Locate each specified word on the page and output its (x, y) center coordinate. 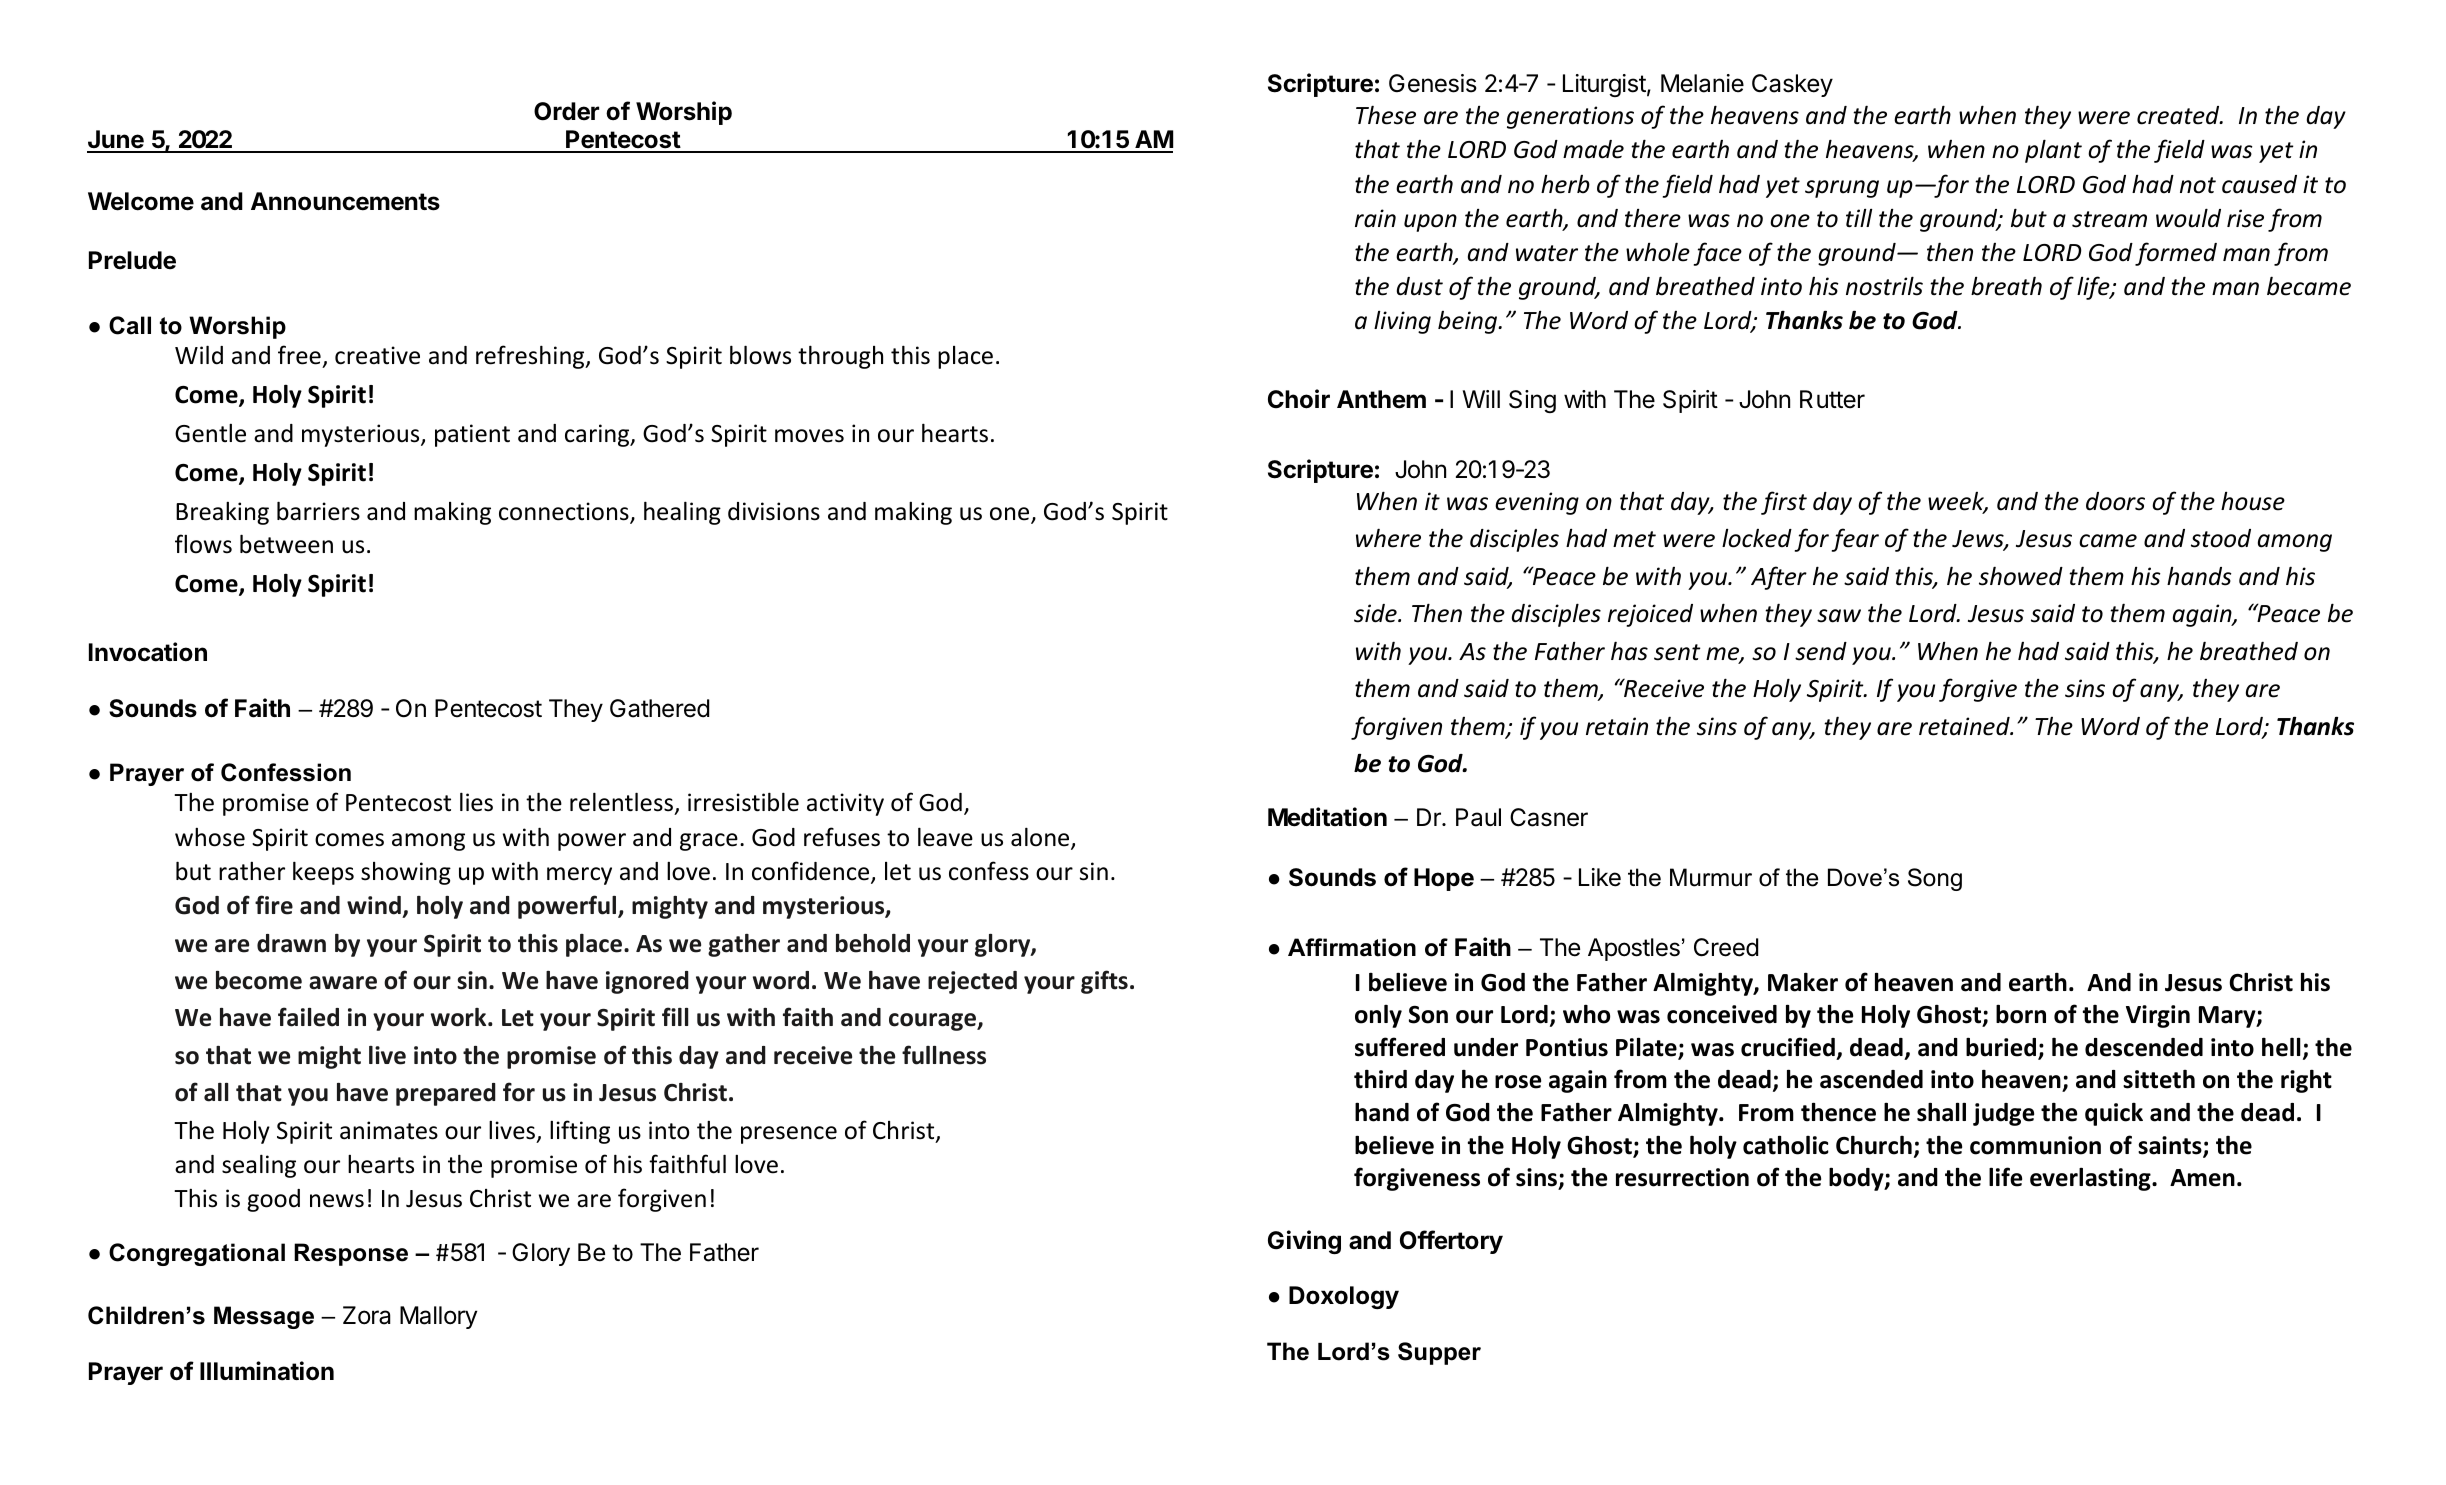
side (1376, 613)
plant (2053, 151)
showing (406, 873)
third (1380, 1079)
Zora (367, 1315)
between (286, 544)
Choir (1299, 399)
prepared (446, 1094)
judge (2003, 1114)
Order (566, 111)
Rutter (1832, 399)
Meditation (1327, 817)
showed (2021, 576)
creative (377, 355)
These (1386, 115)
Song (1935, 879)
